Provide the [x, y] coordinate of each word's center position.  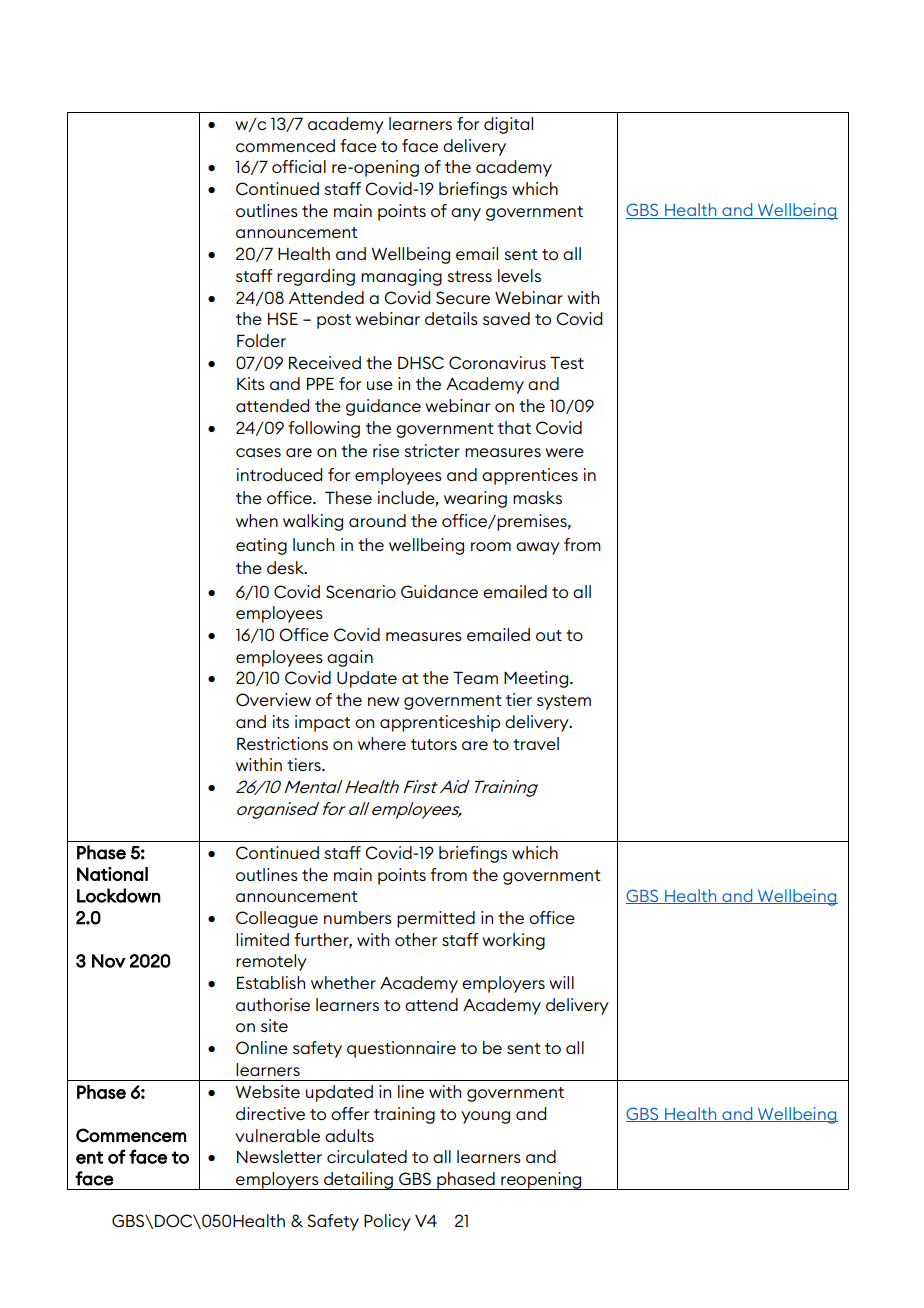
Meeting [537, 679]
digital [508, 125]
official [299, 166]
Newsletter [279, 1156]
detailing [358, 1181]
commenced [285, 145]
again [350, 658]
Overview [273, 700]
